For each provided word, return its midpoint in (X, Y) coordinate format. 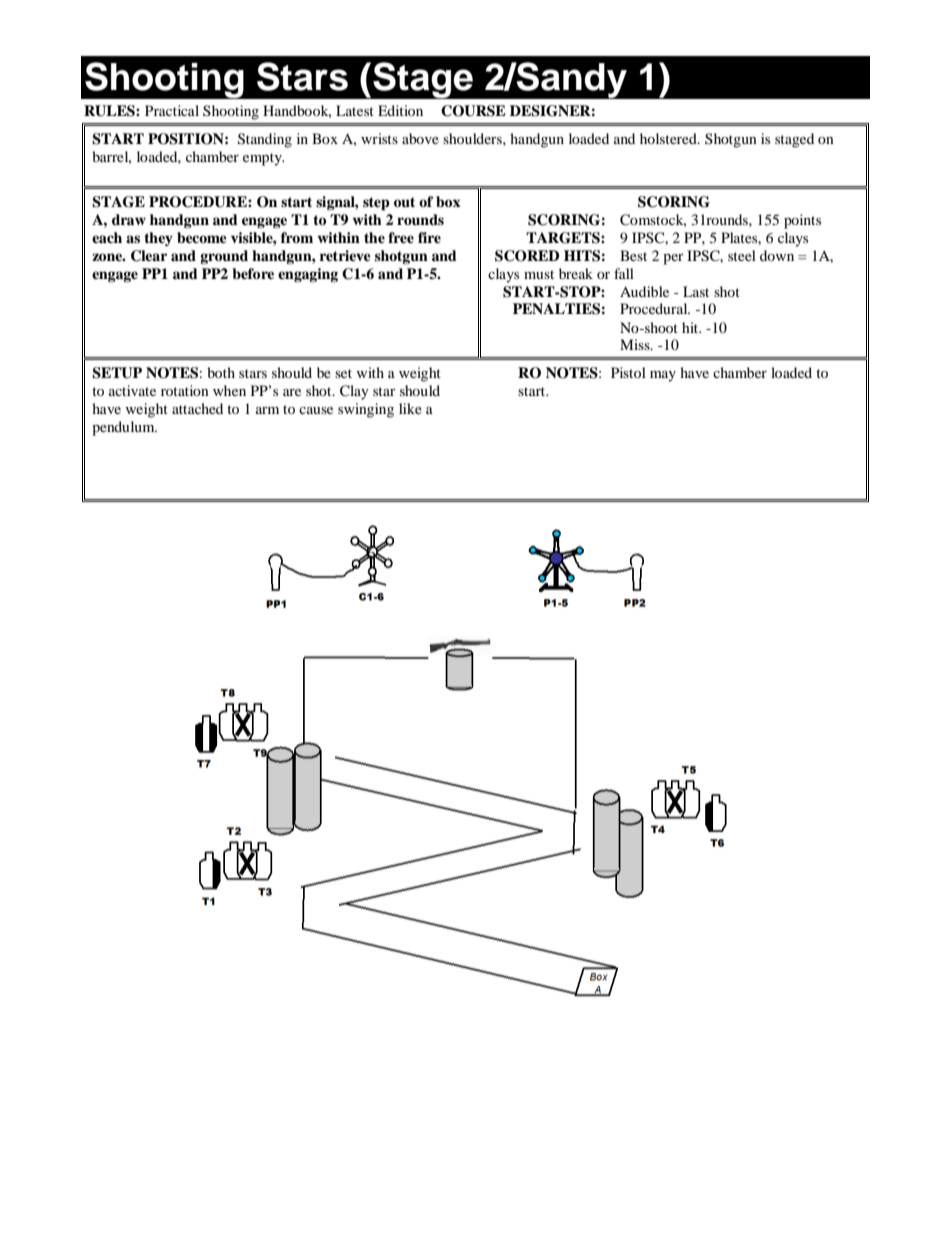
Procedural (655, 308)
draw (129, 219)
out (404, 202)
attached (197, 408)
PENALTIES (556, 309)
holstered (669, 138)
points (802, 221)
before (253, 273)
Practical (172, 110)
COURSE (473, 111)
